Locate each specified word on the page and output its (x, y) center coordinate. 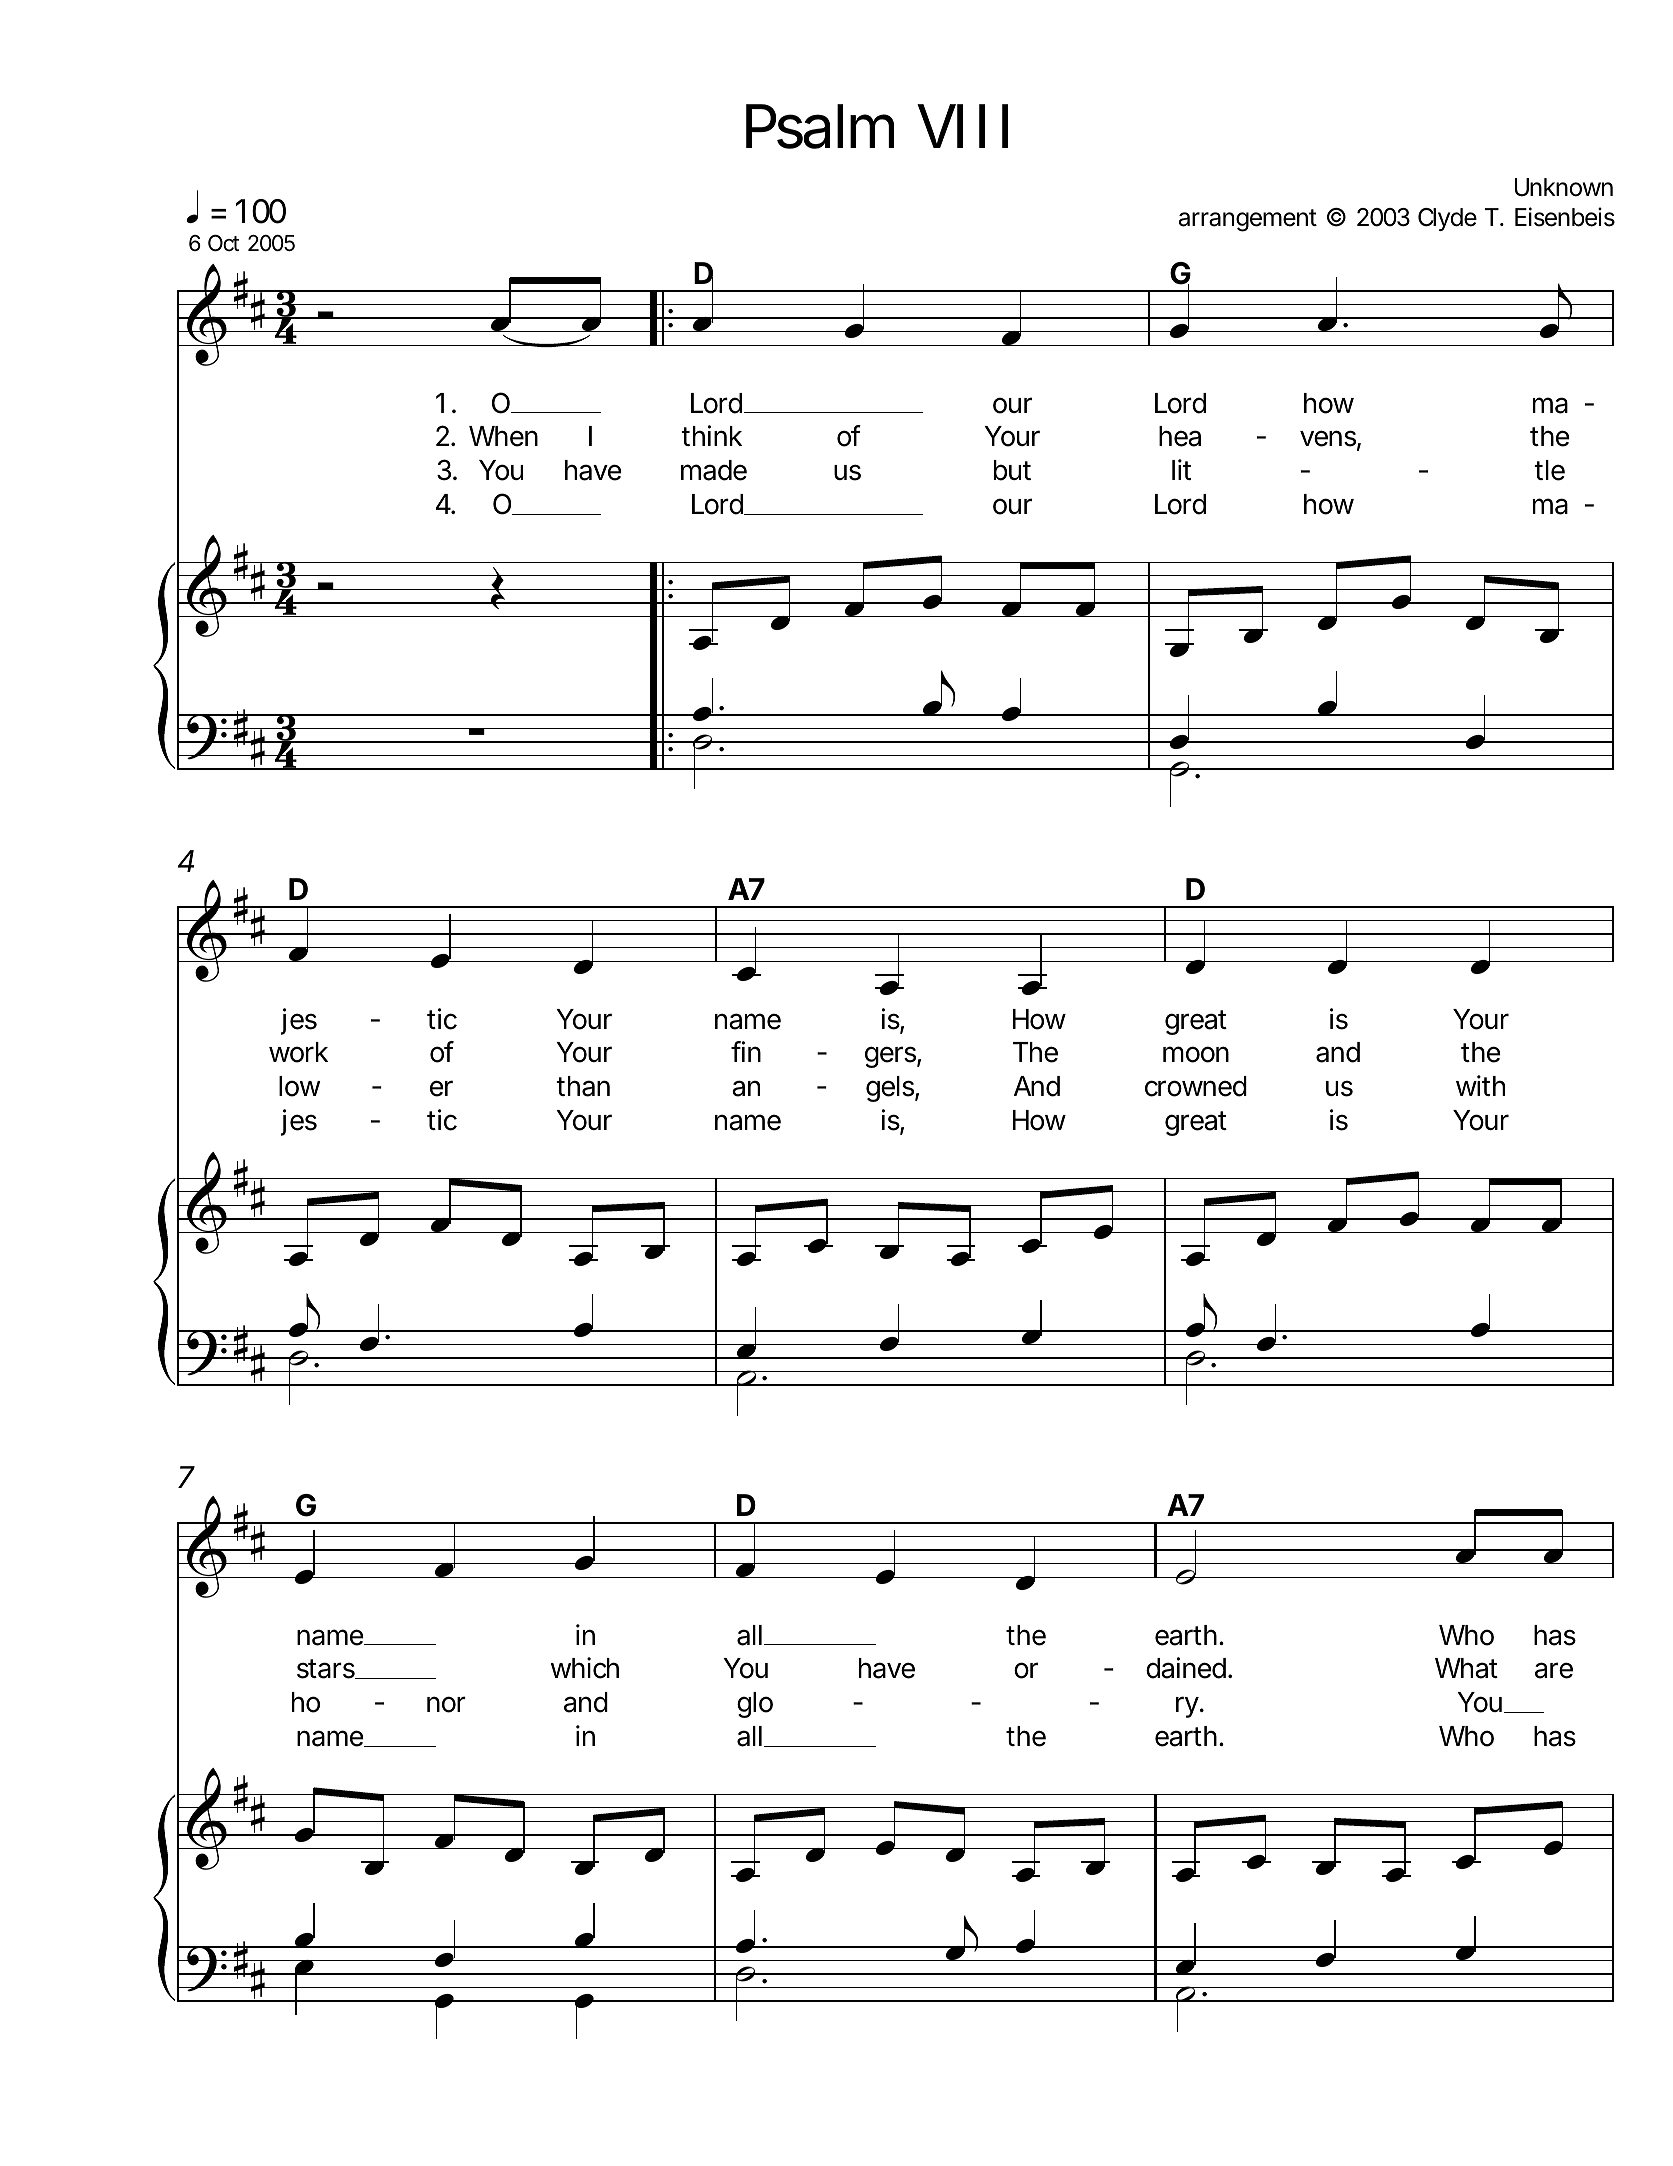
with (1480, 1085)
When (503, 436)
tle (1549, 470)
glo (755, 1705)
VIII (962, 126)
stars (327, 1669)
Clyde (1447, 219)
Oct (223, 243)
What (1466, 1668)
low (299, 1086)
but (1012, 470)
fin (746, 1051)
